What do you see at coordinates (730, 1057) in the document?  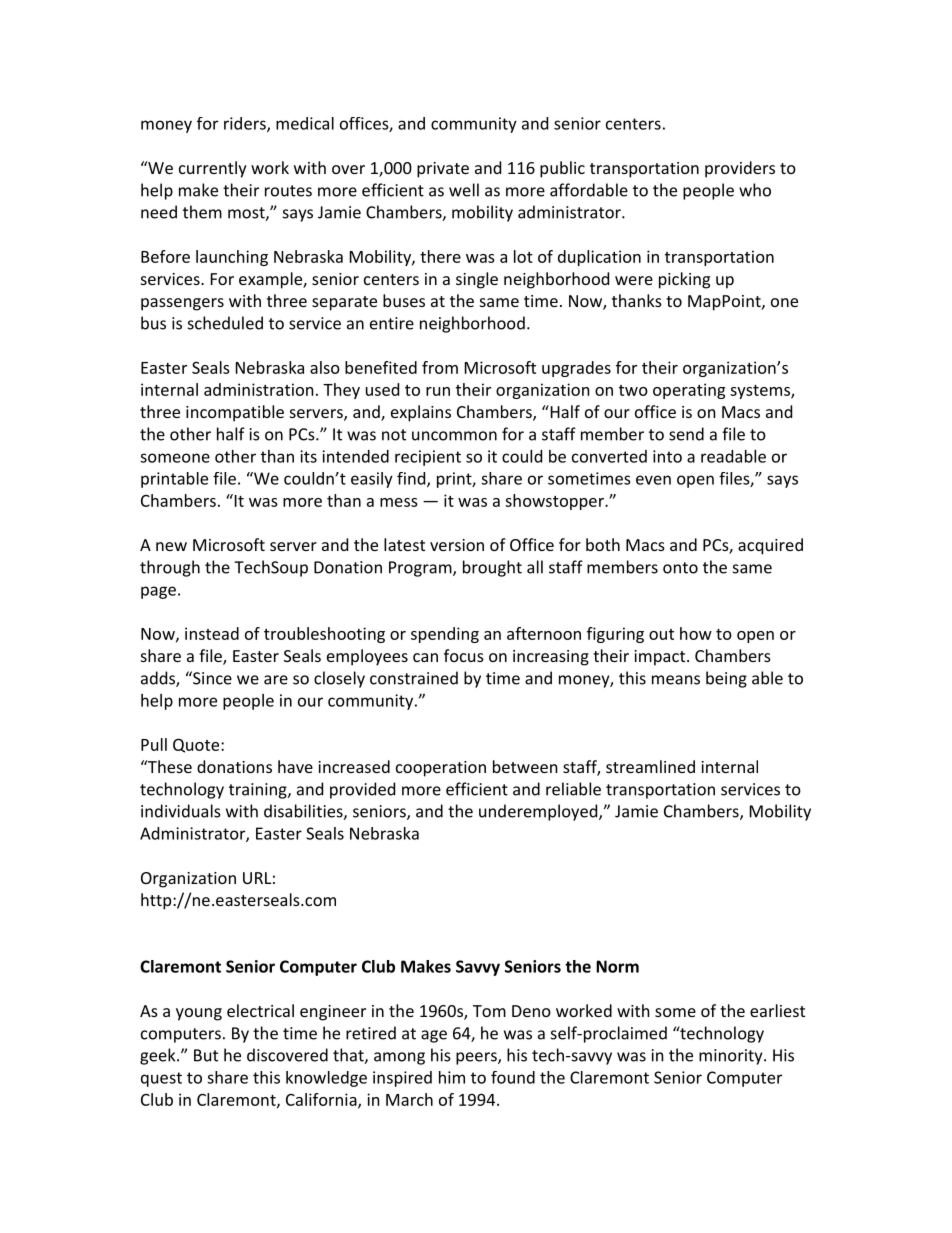 I see `minority` at bounding box center [730, 1057].
